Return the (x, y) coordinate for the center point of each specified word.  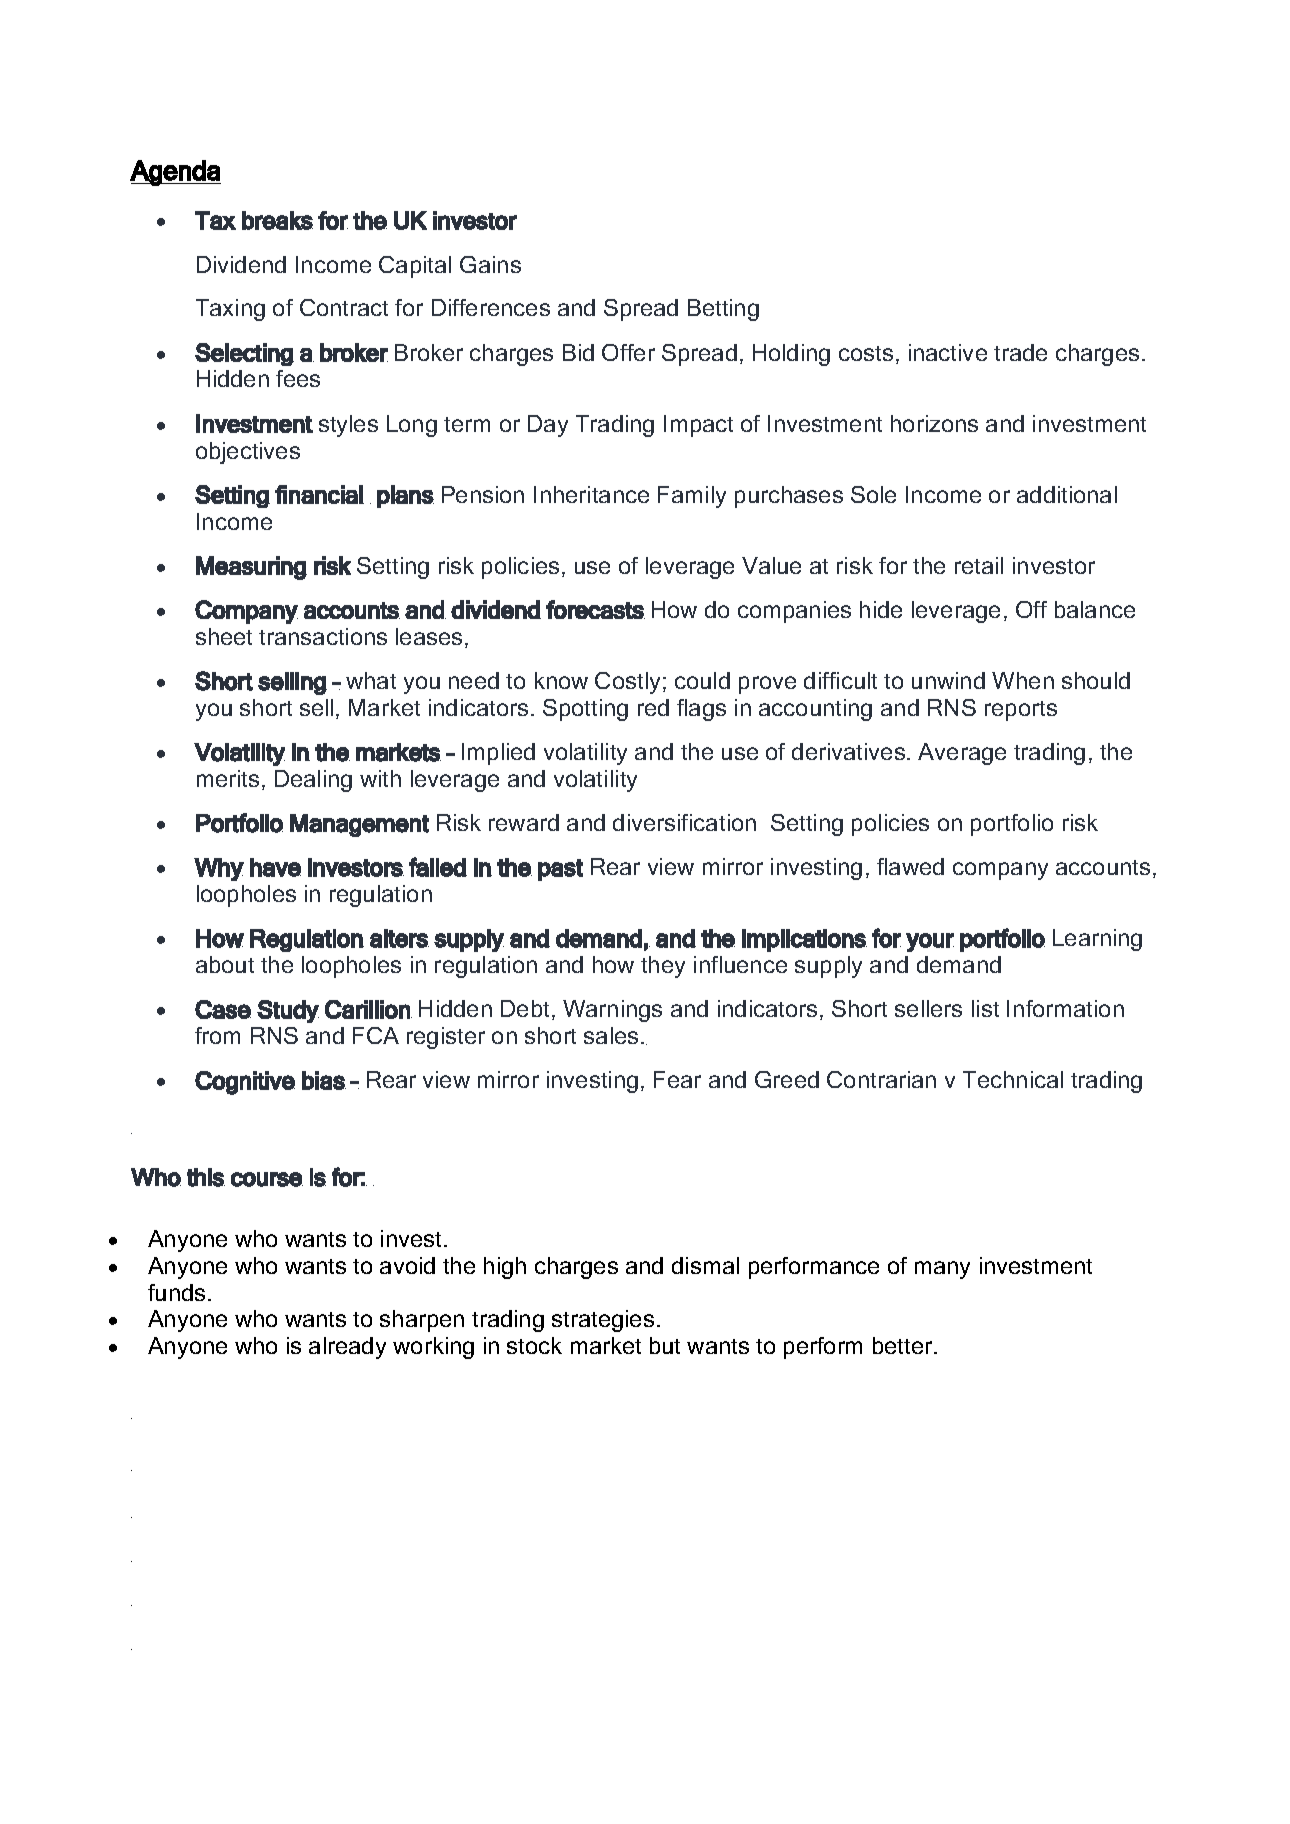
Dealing (313, 781)
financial (319, 494)
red (653, 707)
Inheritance (591, 494)
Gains (490, 264)
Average (962, 754)
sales (611, 1035)
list (985, 1008)
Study (288, 1011)
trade (1020, 352)
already (347, 1348)
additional (1067, 494)
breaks (277, 220)
